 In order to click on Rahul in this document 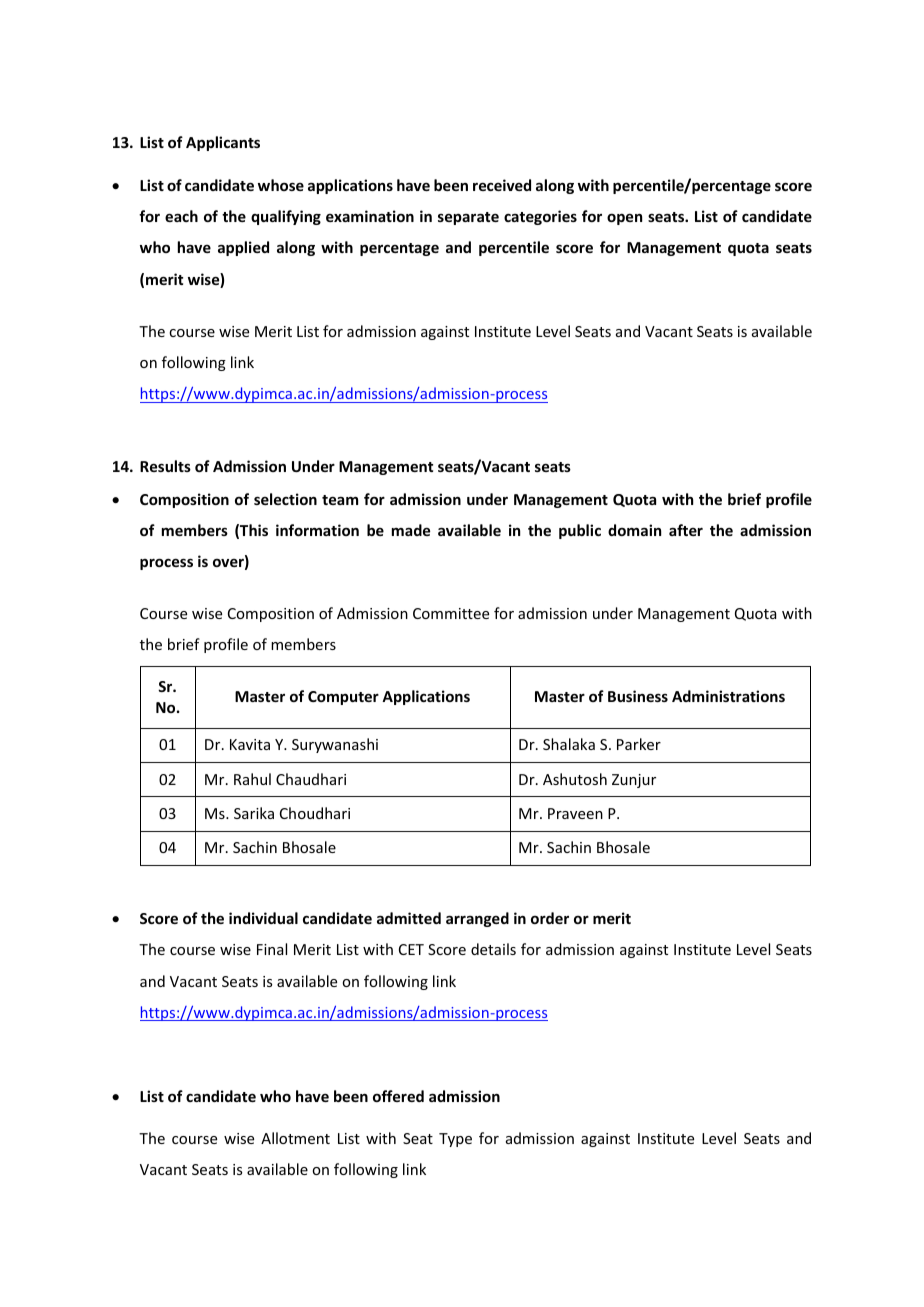, I will do `click(252, 779)`.
